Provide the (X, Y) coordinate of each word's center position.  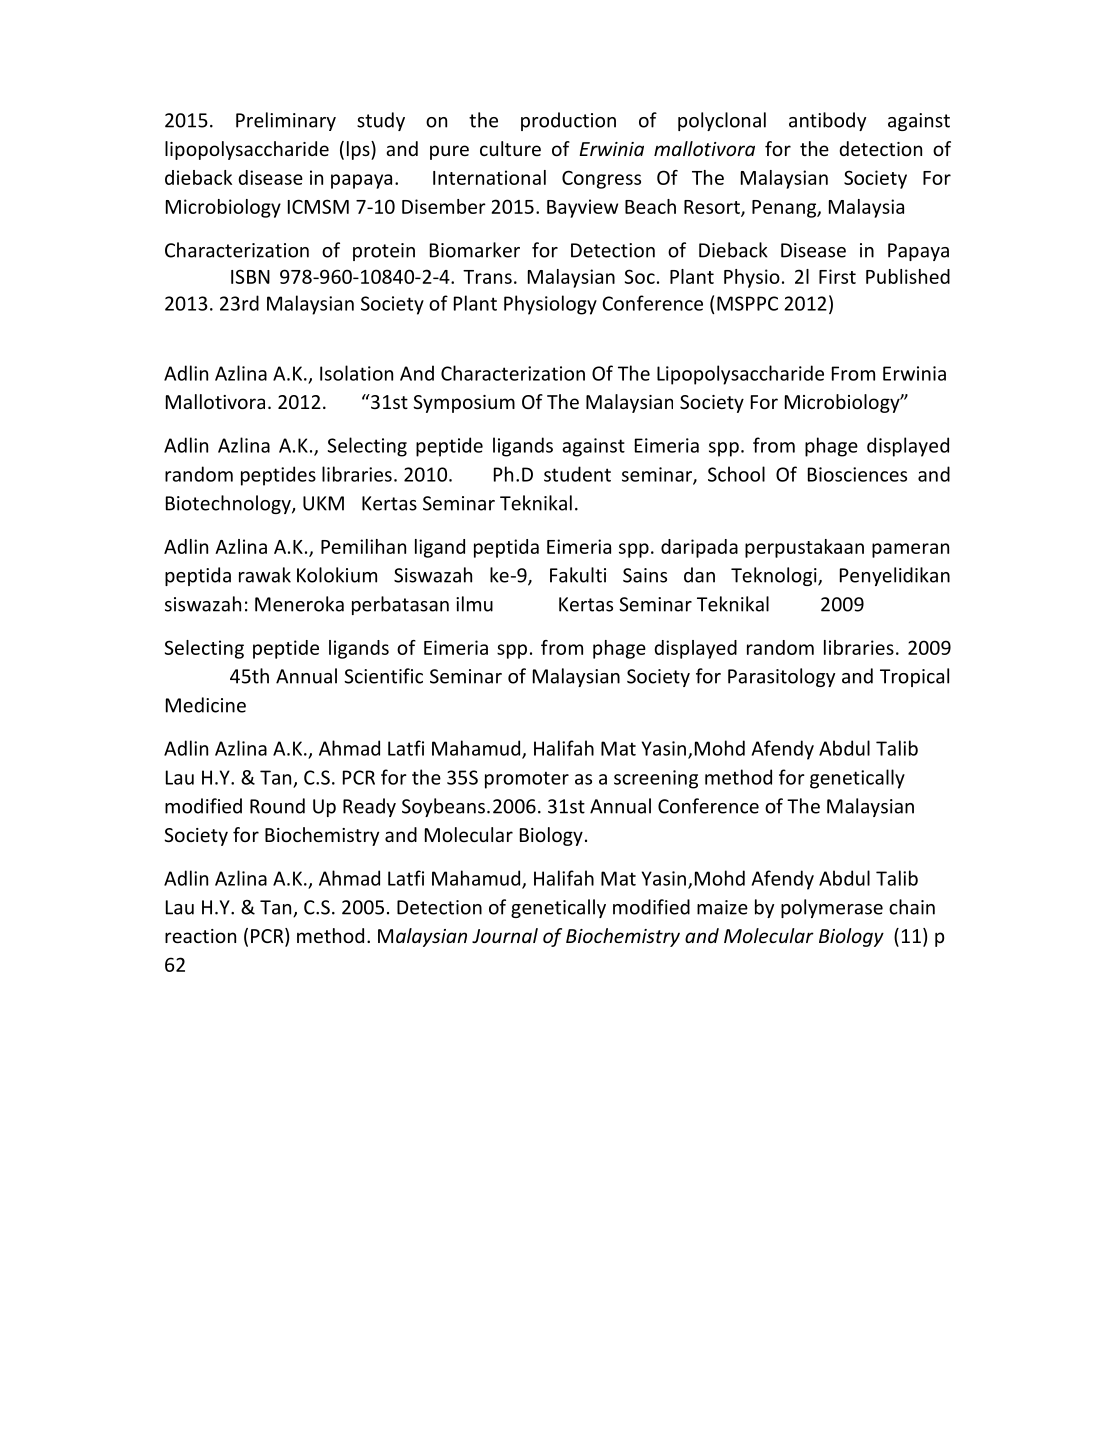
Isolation (356, 373)
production (568, 121)
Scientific (383, 676)
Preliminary (286, 121)
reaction (200, 936)
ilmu (474, 604)
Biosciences (857, 474)
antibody (827, 121)
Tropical (914, 677)
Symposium (464, 404)
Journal (505, 935)
